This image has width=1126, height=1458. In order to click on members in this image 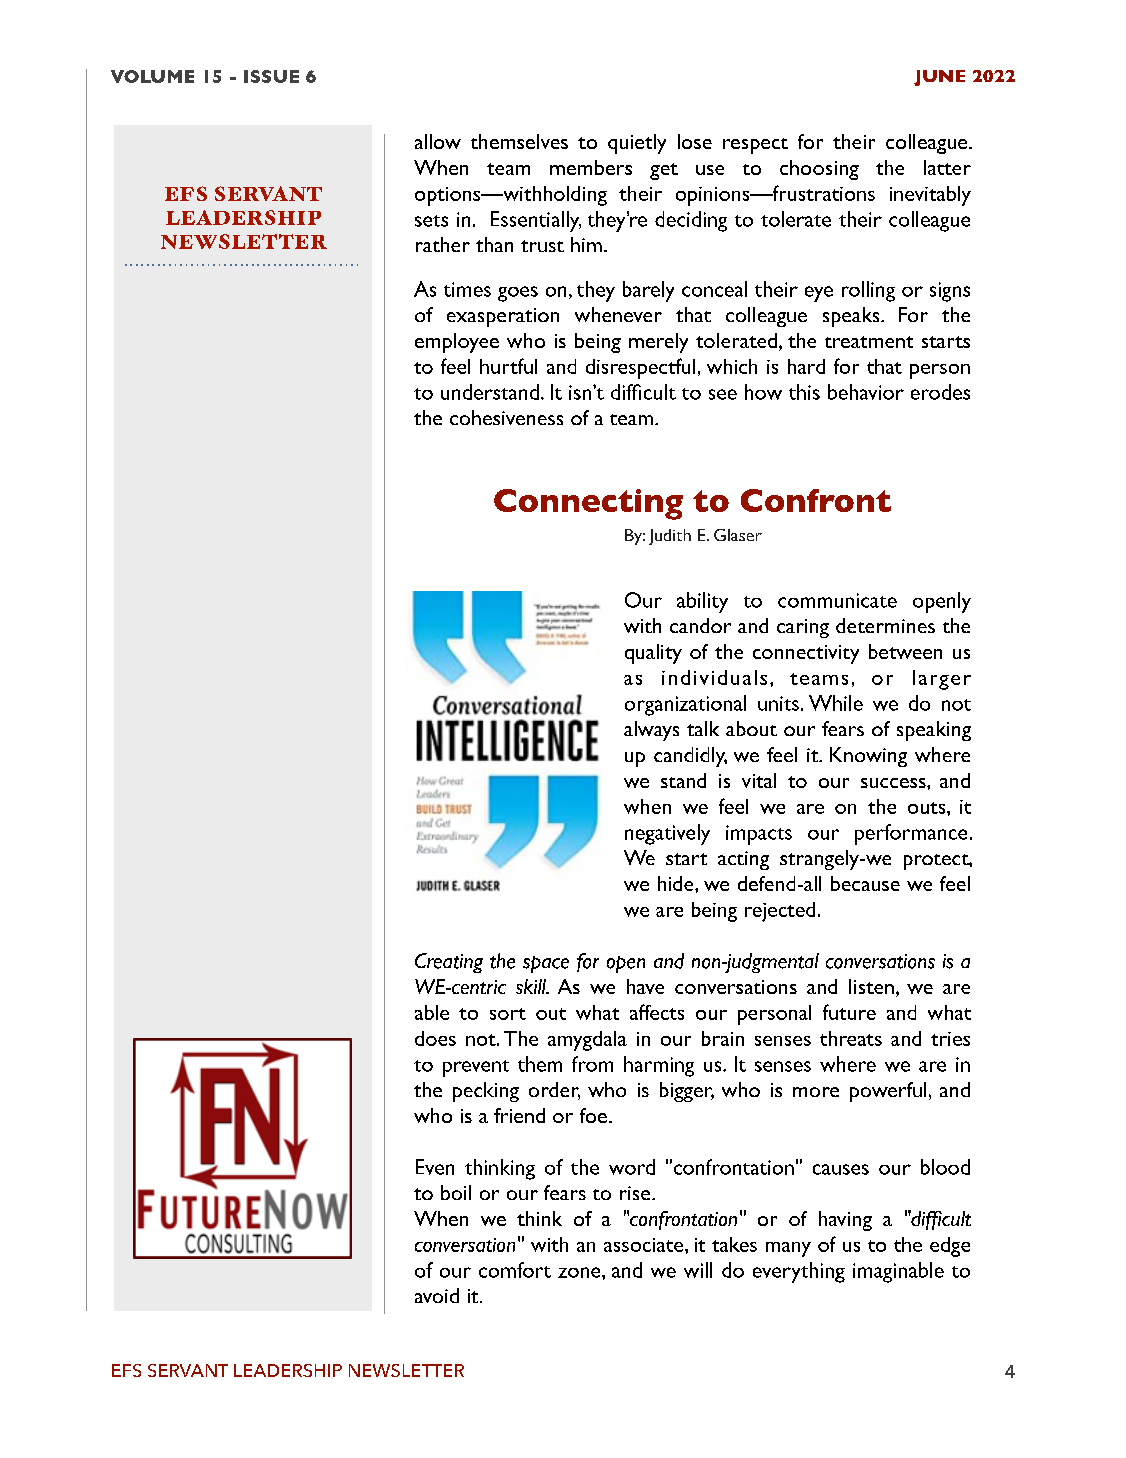, I will do `click(591, 167)`.
